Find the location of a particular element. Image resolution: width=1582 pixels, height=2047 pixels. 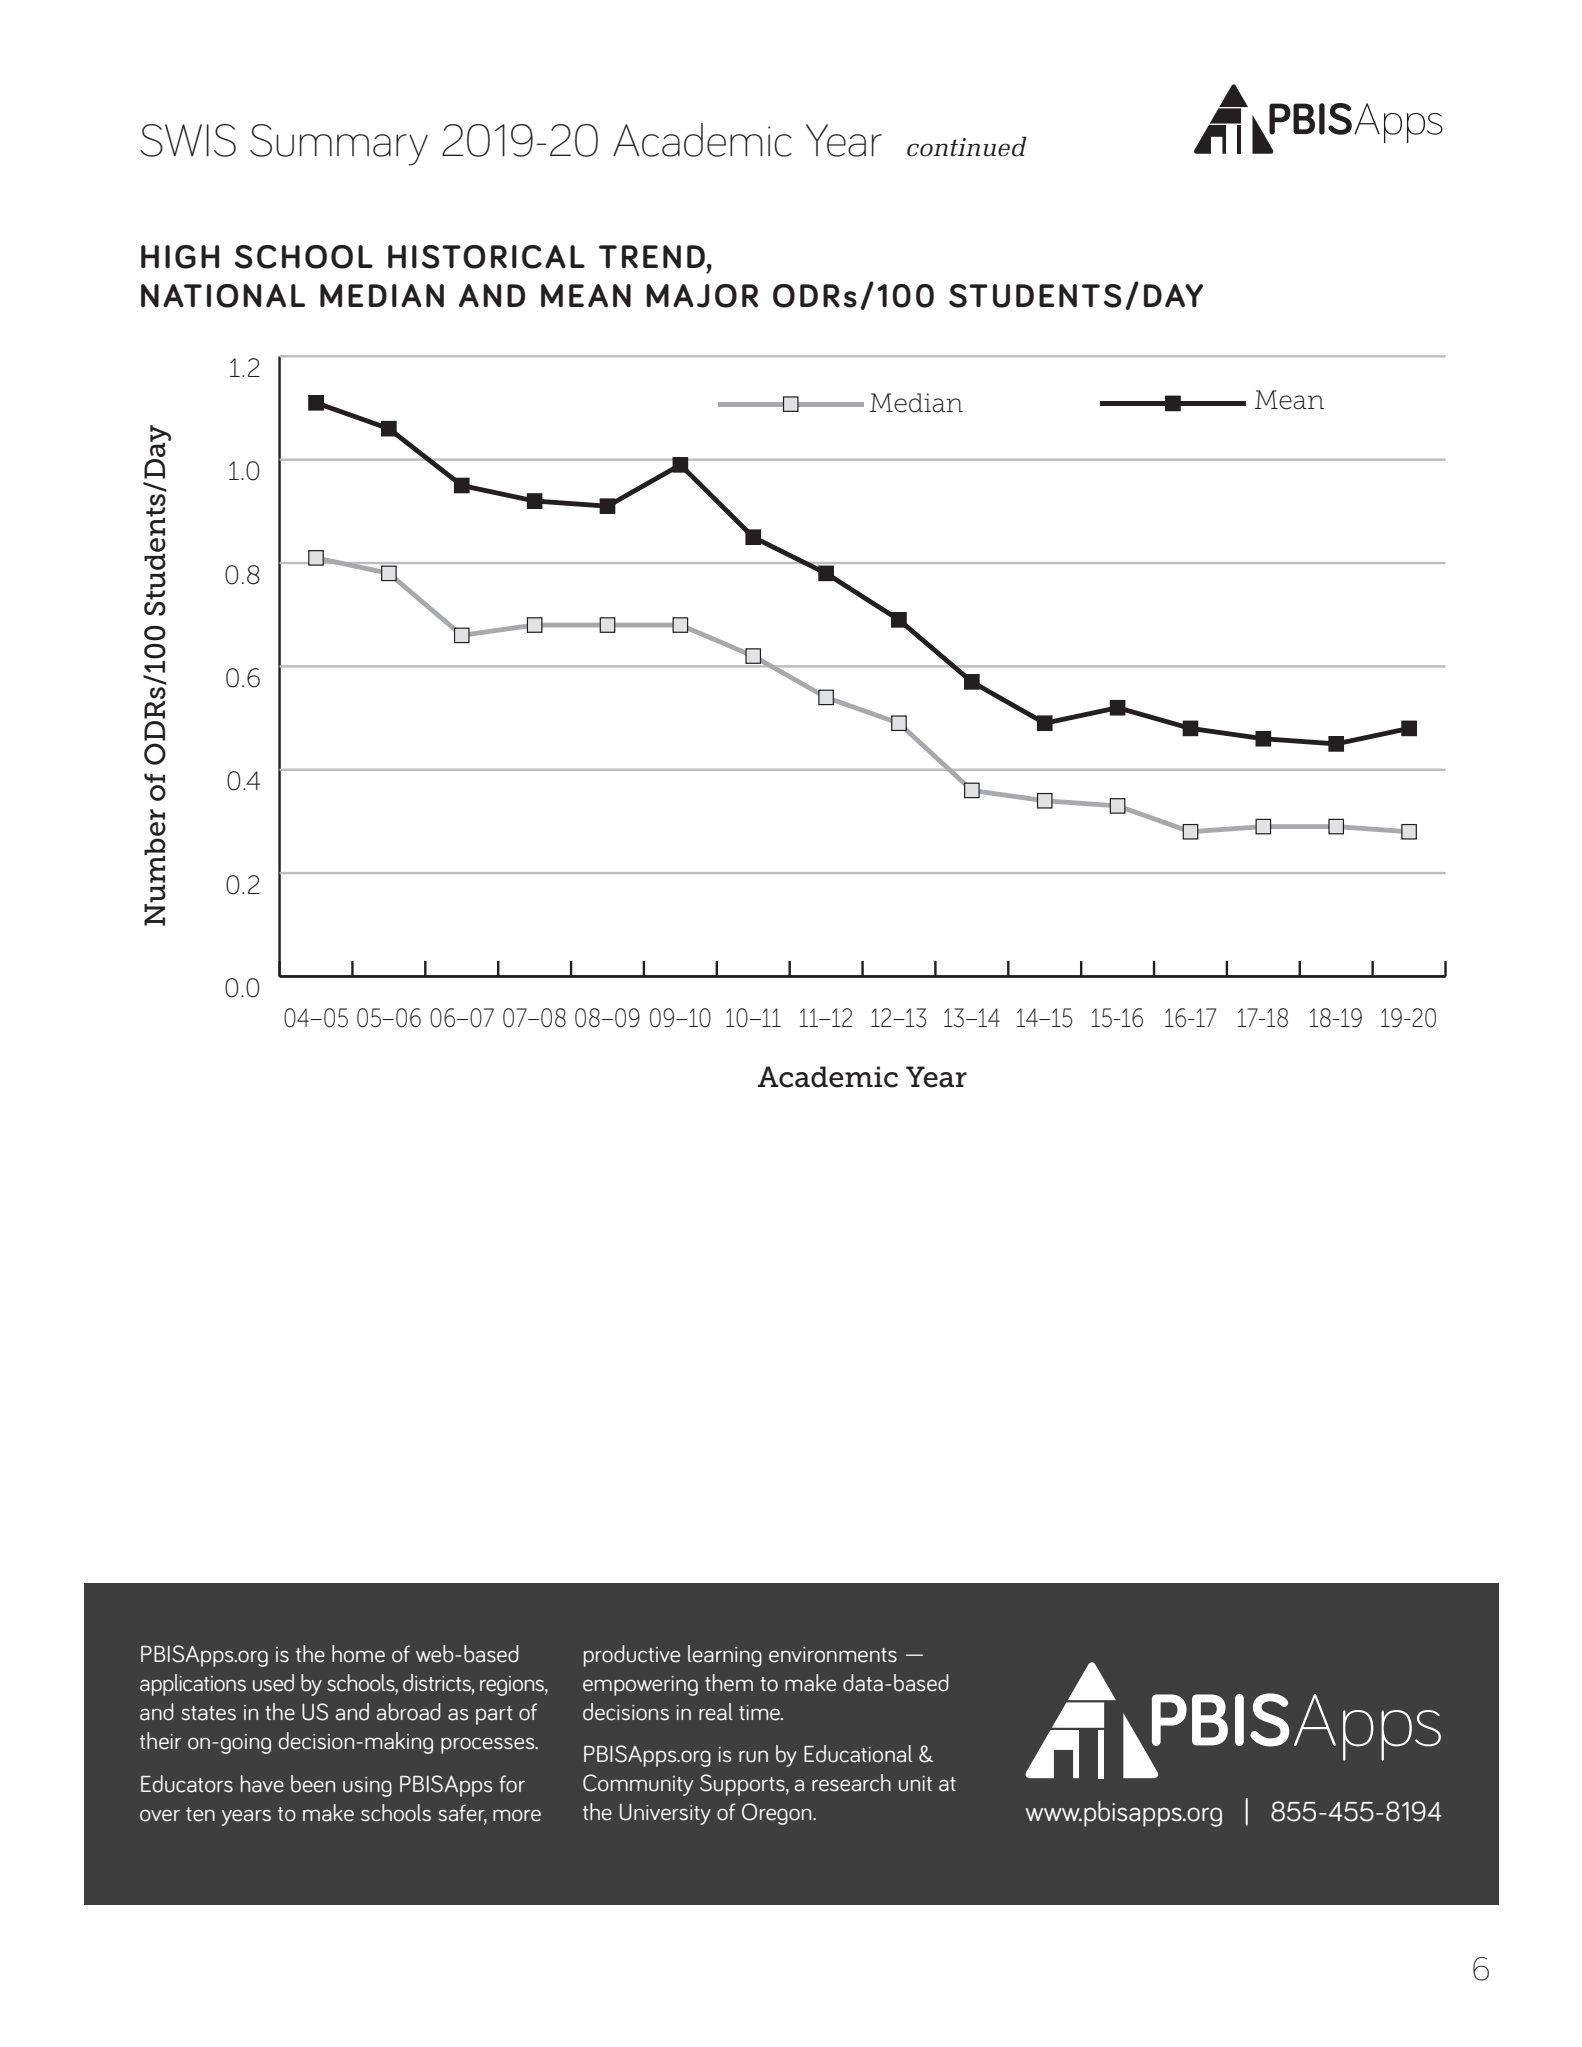

productive is located at coordinates (632, 1656).
